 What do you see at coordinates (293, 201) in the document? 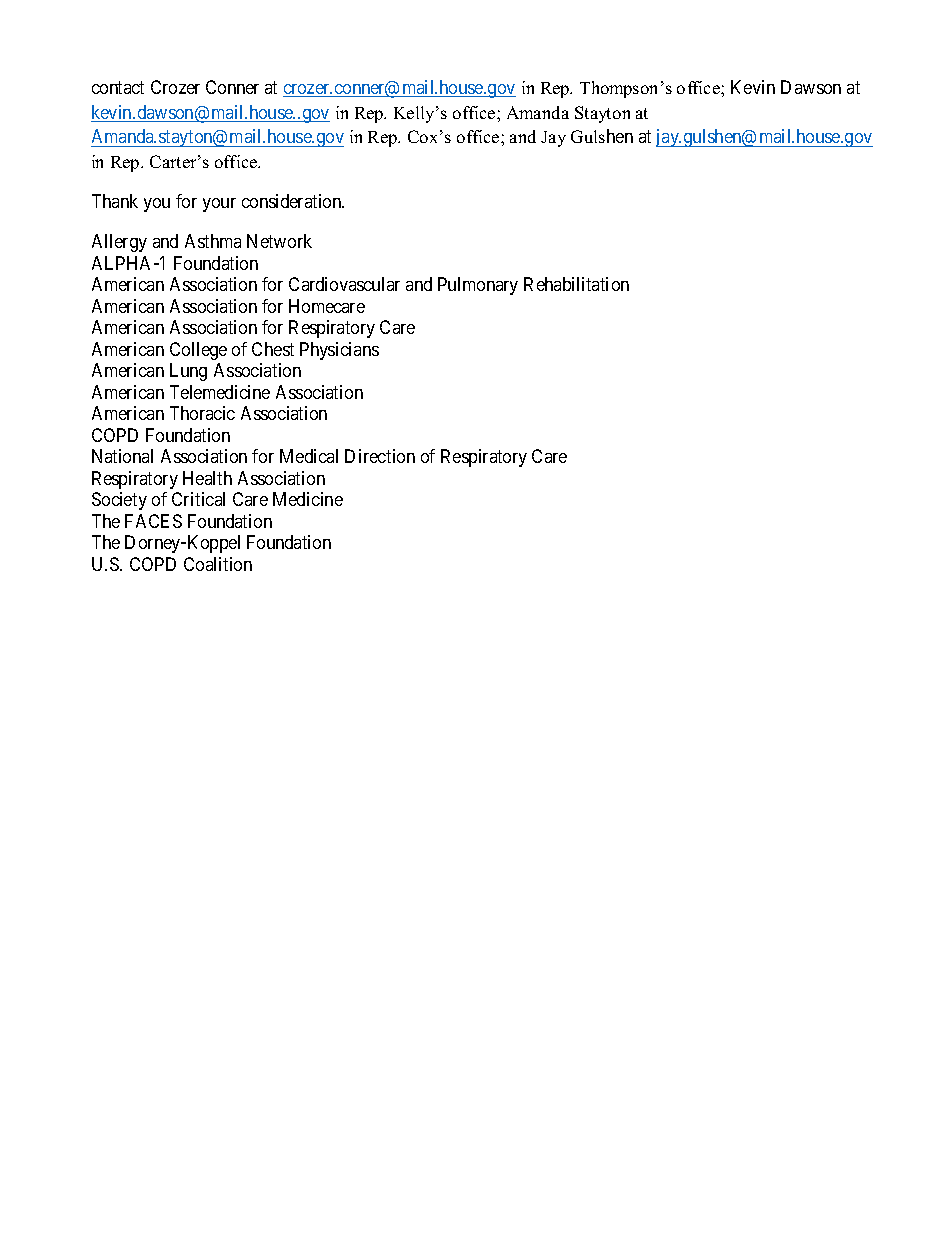
I see `consideration` at bounding box center [293, 201].
